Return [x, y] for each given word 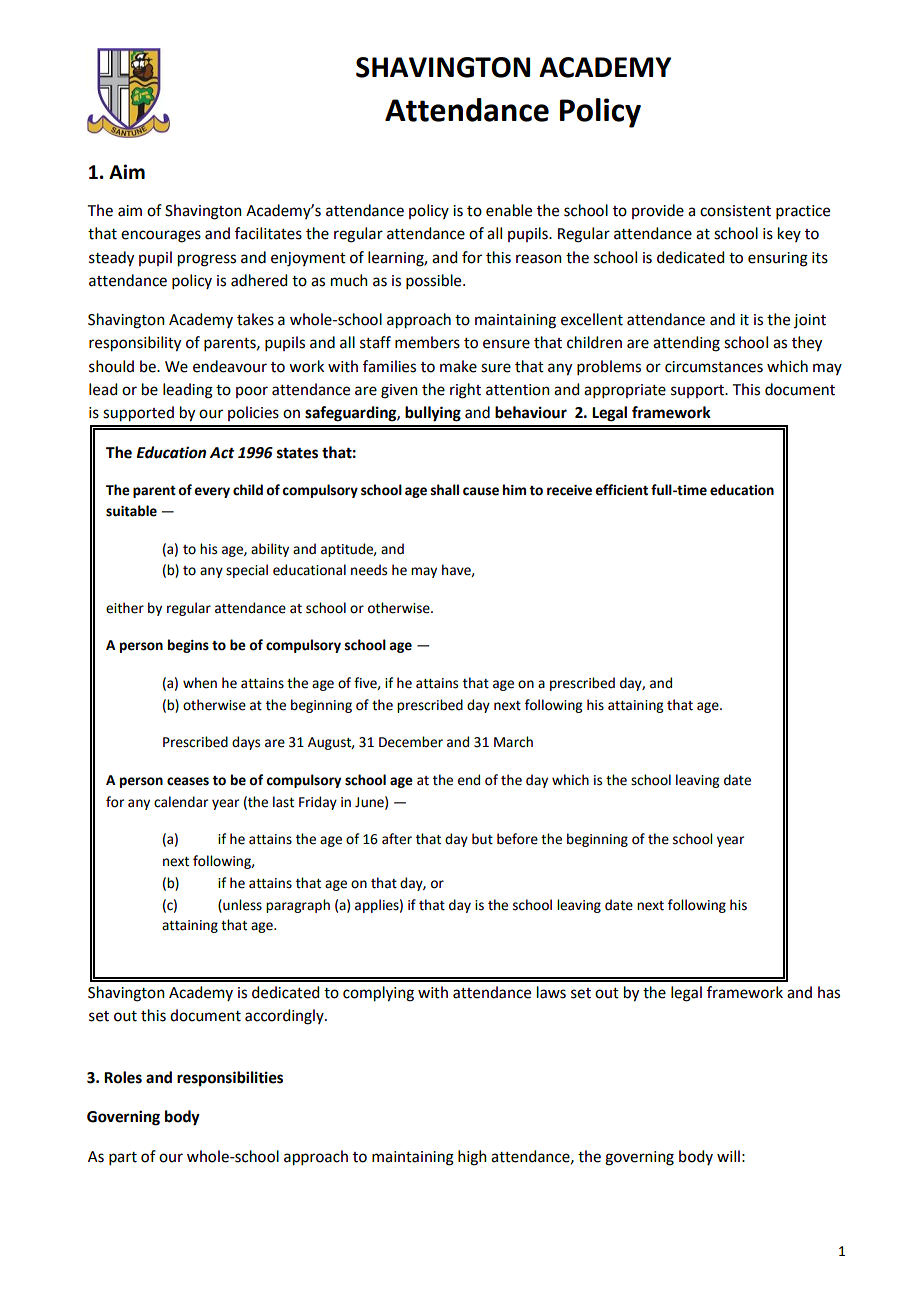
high [472, 1158]
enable [509, 210]
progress [207, 260]
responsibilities [230, 1079]
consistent [735, 211]
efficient [621, 490]
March [513, 742]
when [200, 683]
